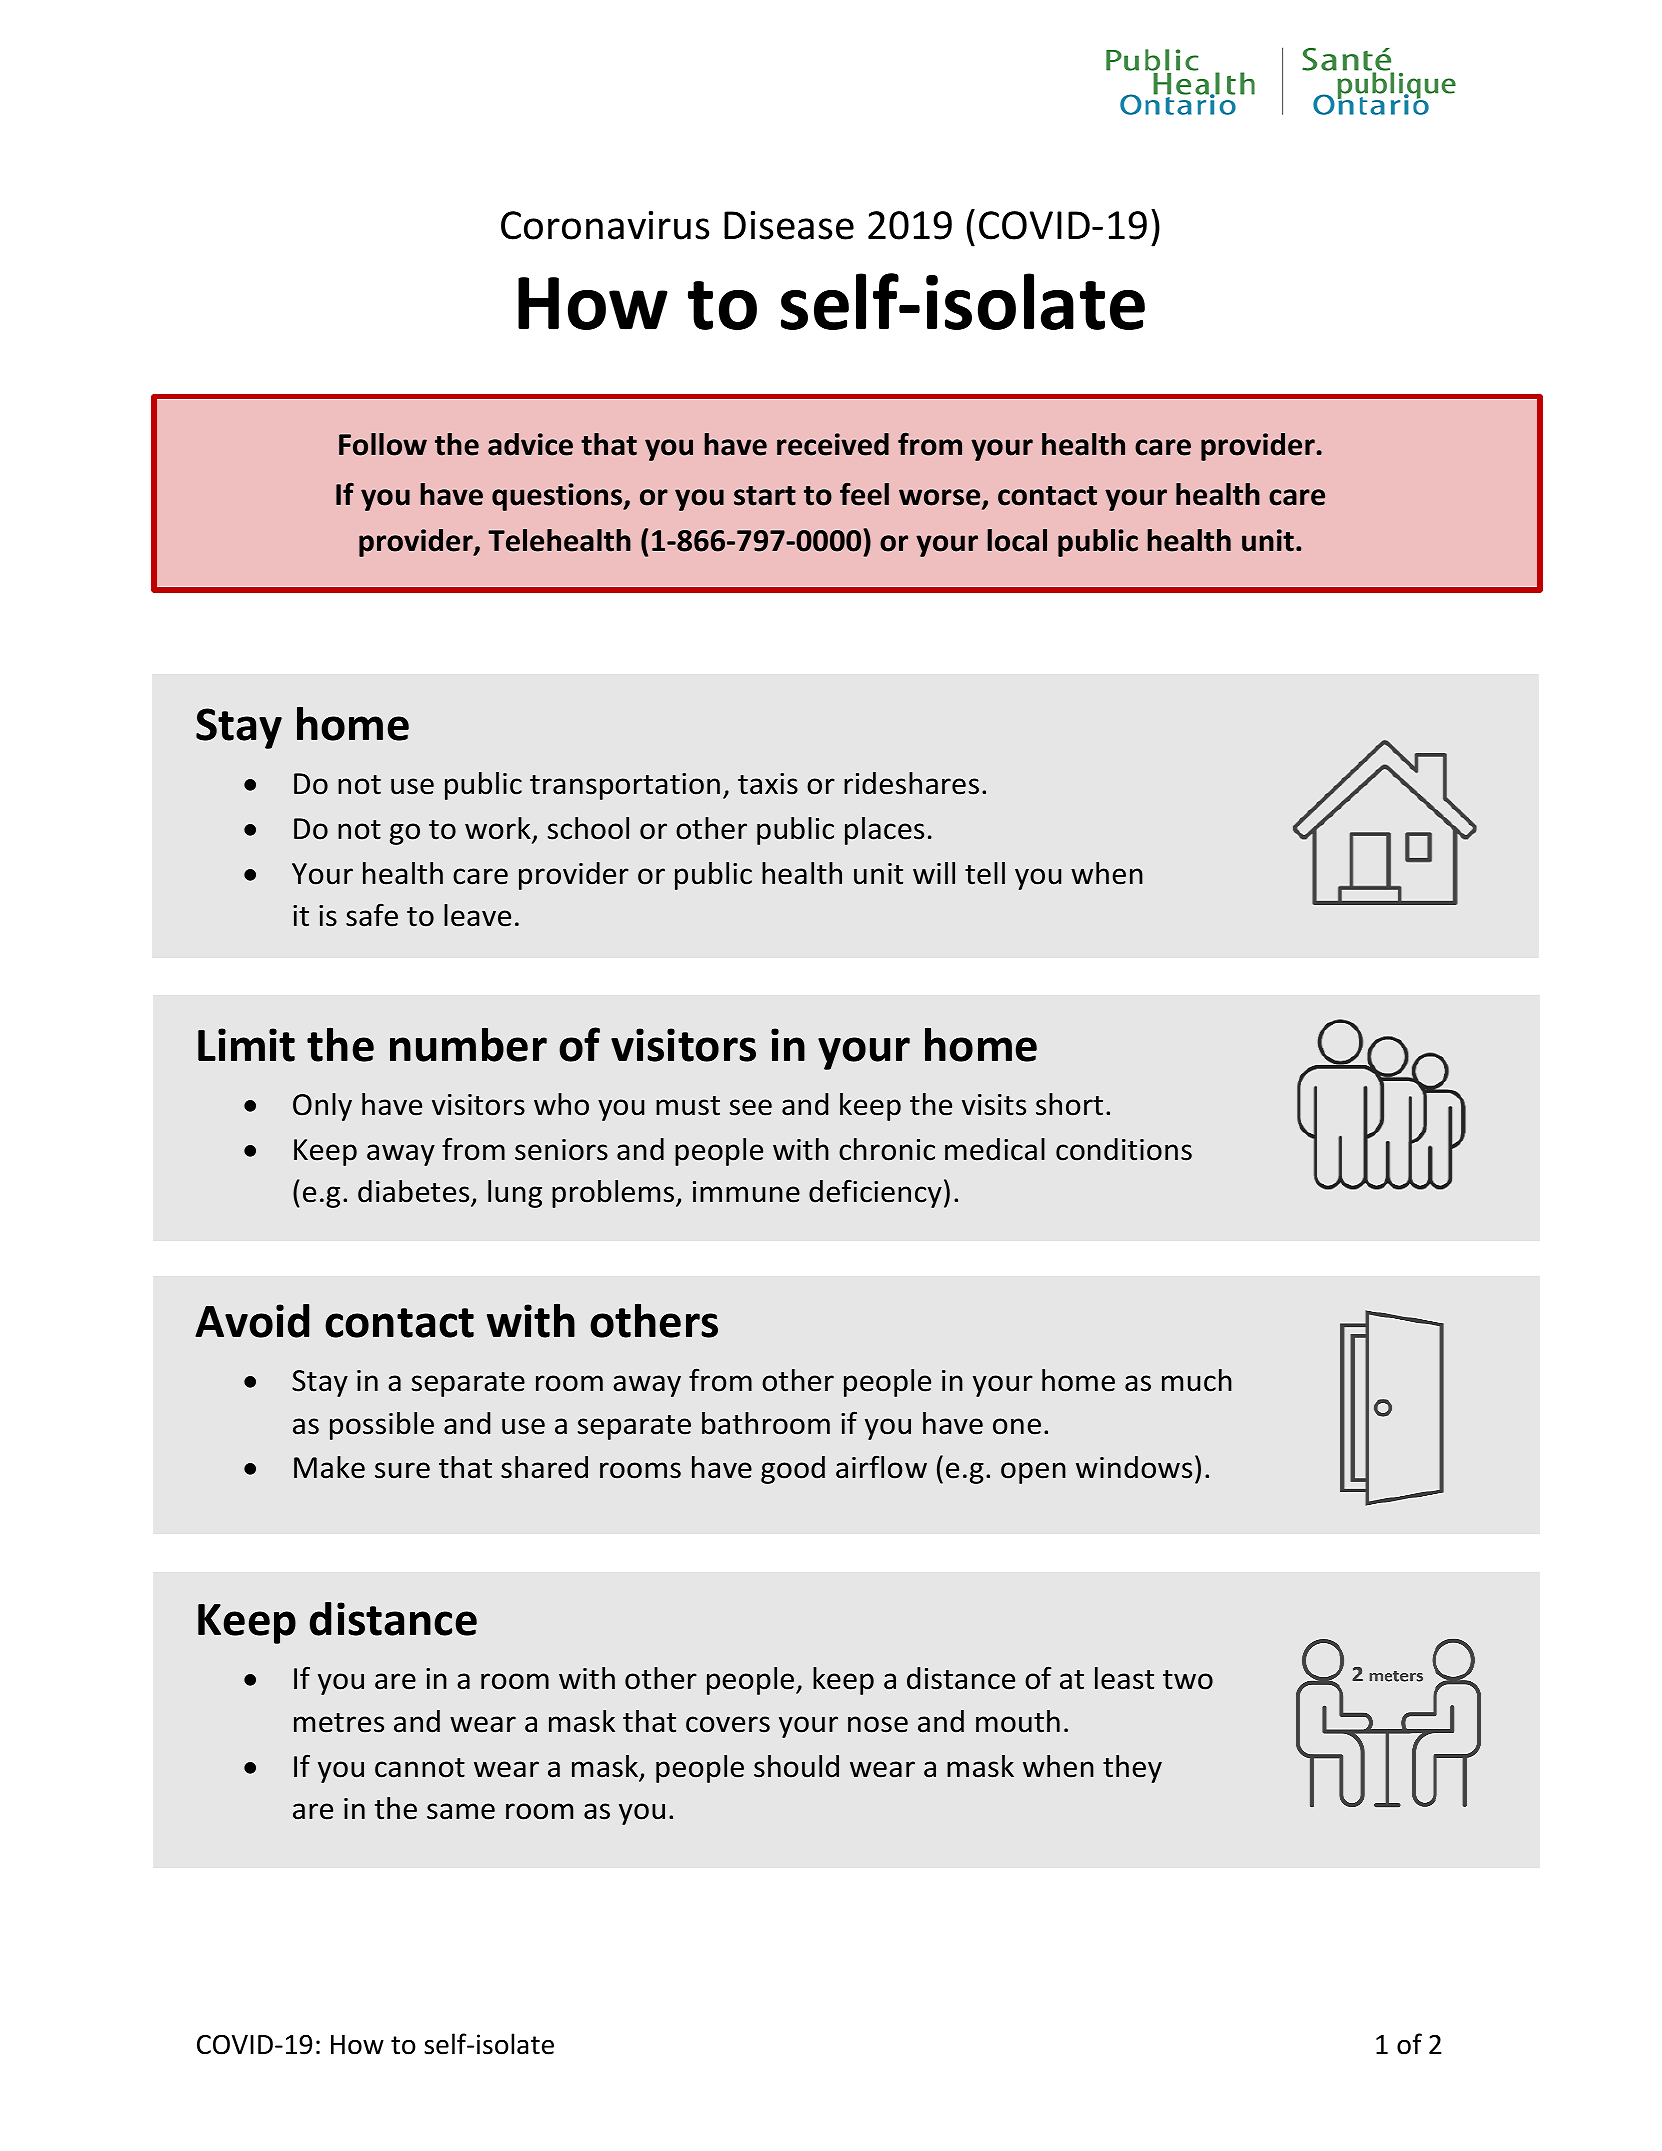 This page has width=1662, height=2151. Describe the element at coordinates (339, 1723) in the page. I see `metres` at that location.
